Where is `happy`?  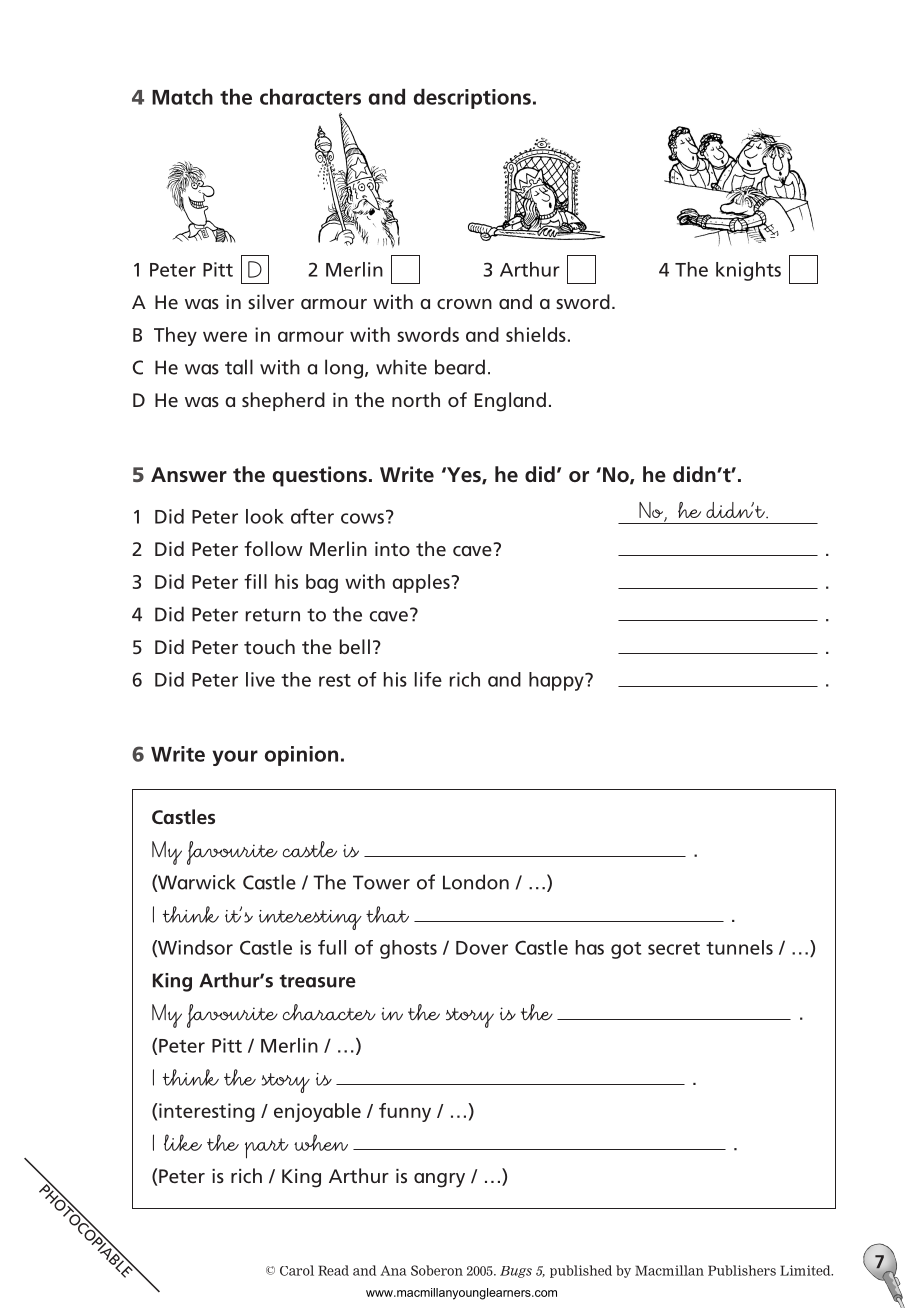
happy is located at coordinates (557, 681).
